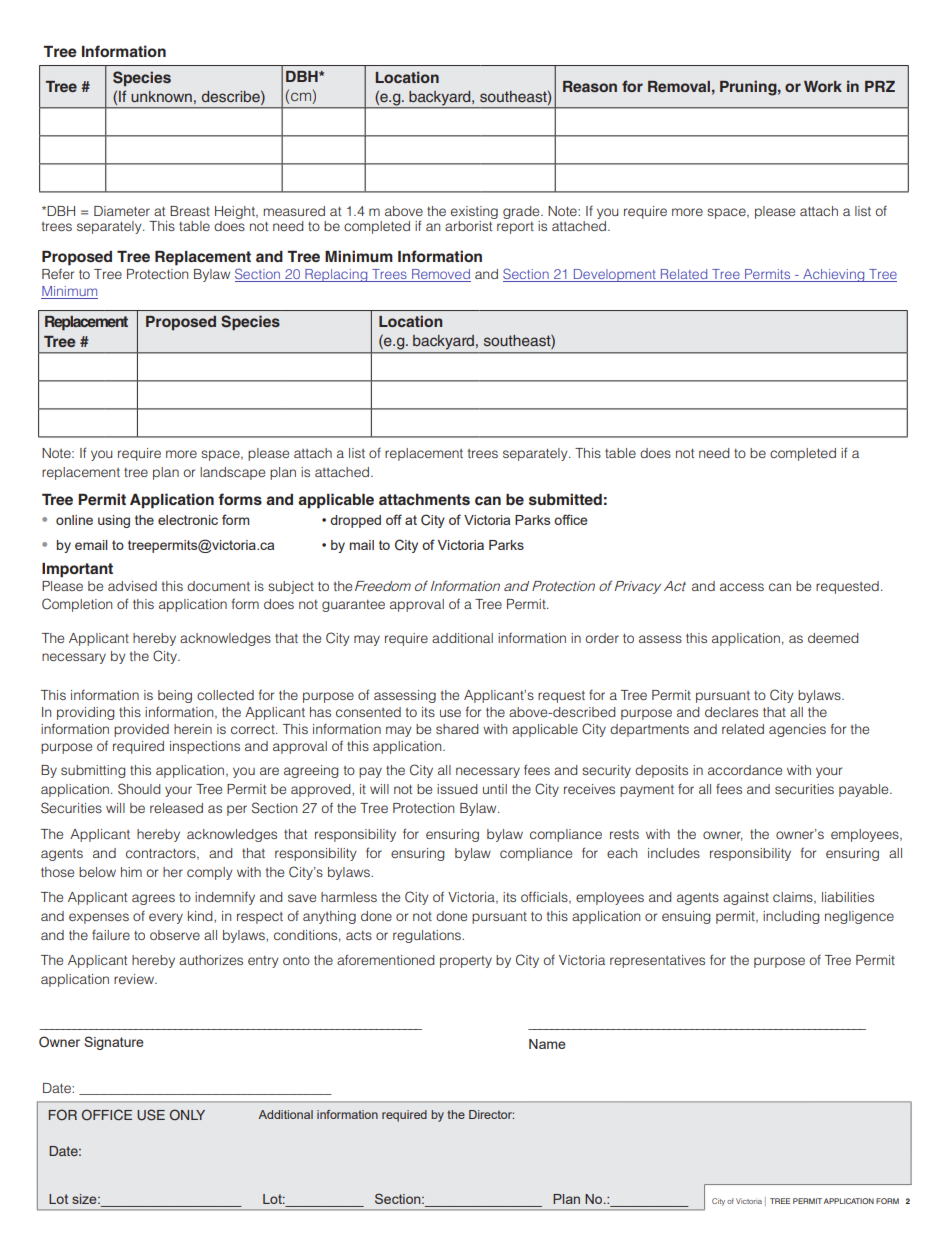  Describe the element at coordinates (161, 96) in the image. I see `unknown` at that location.
